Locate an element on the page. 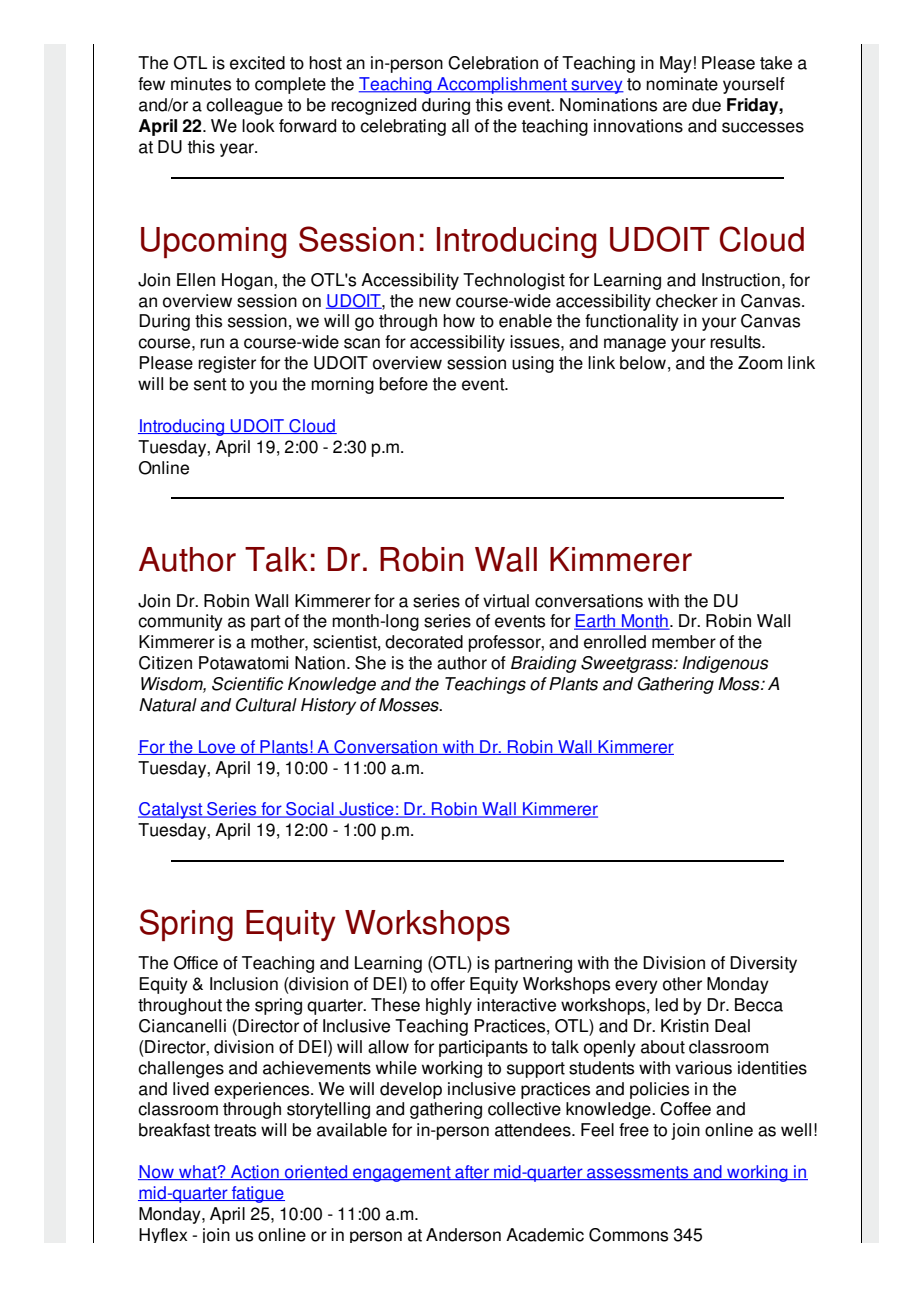 This document has height=1308, width=924. after is located at coordinates (472, 1172).
